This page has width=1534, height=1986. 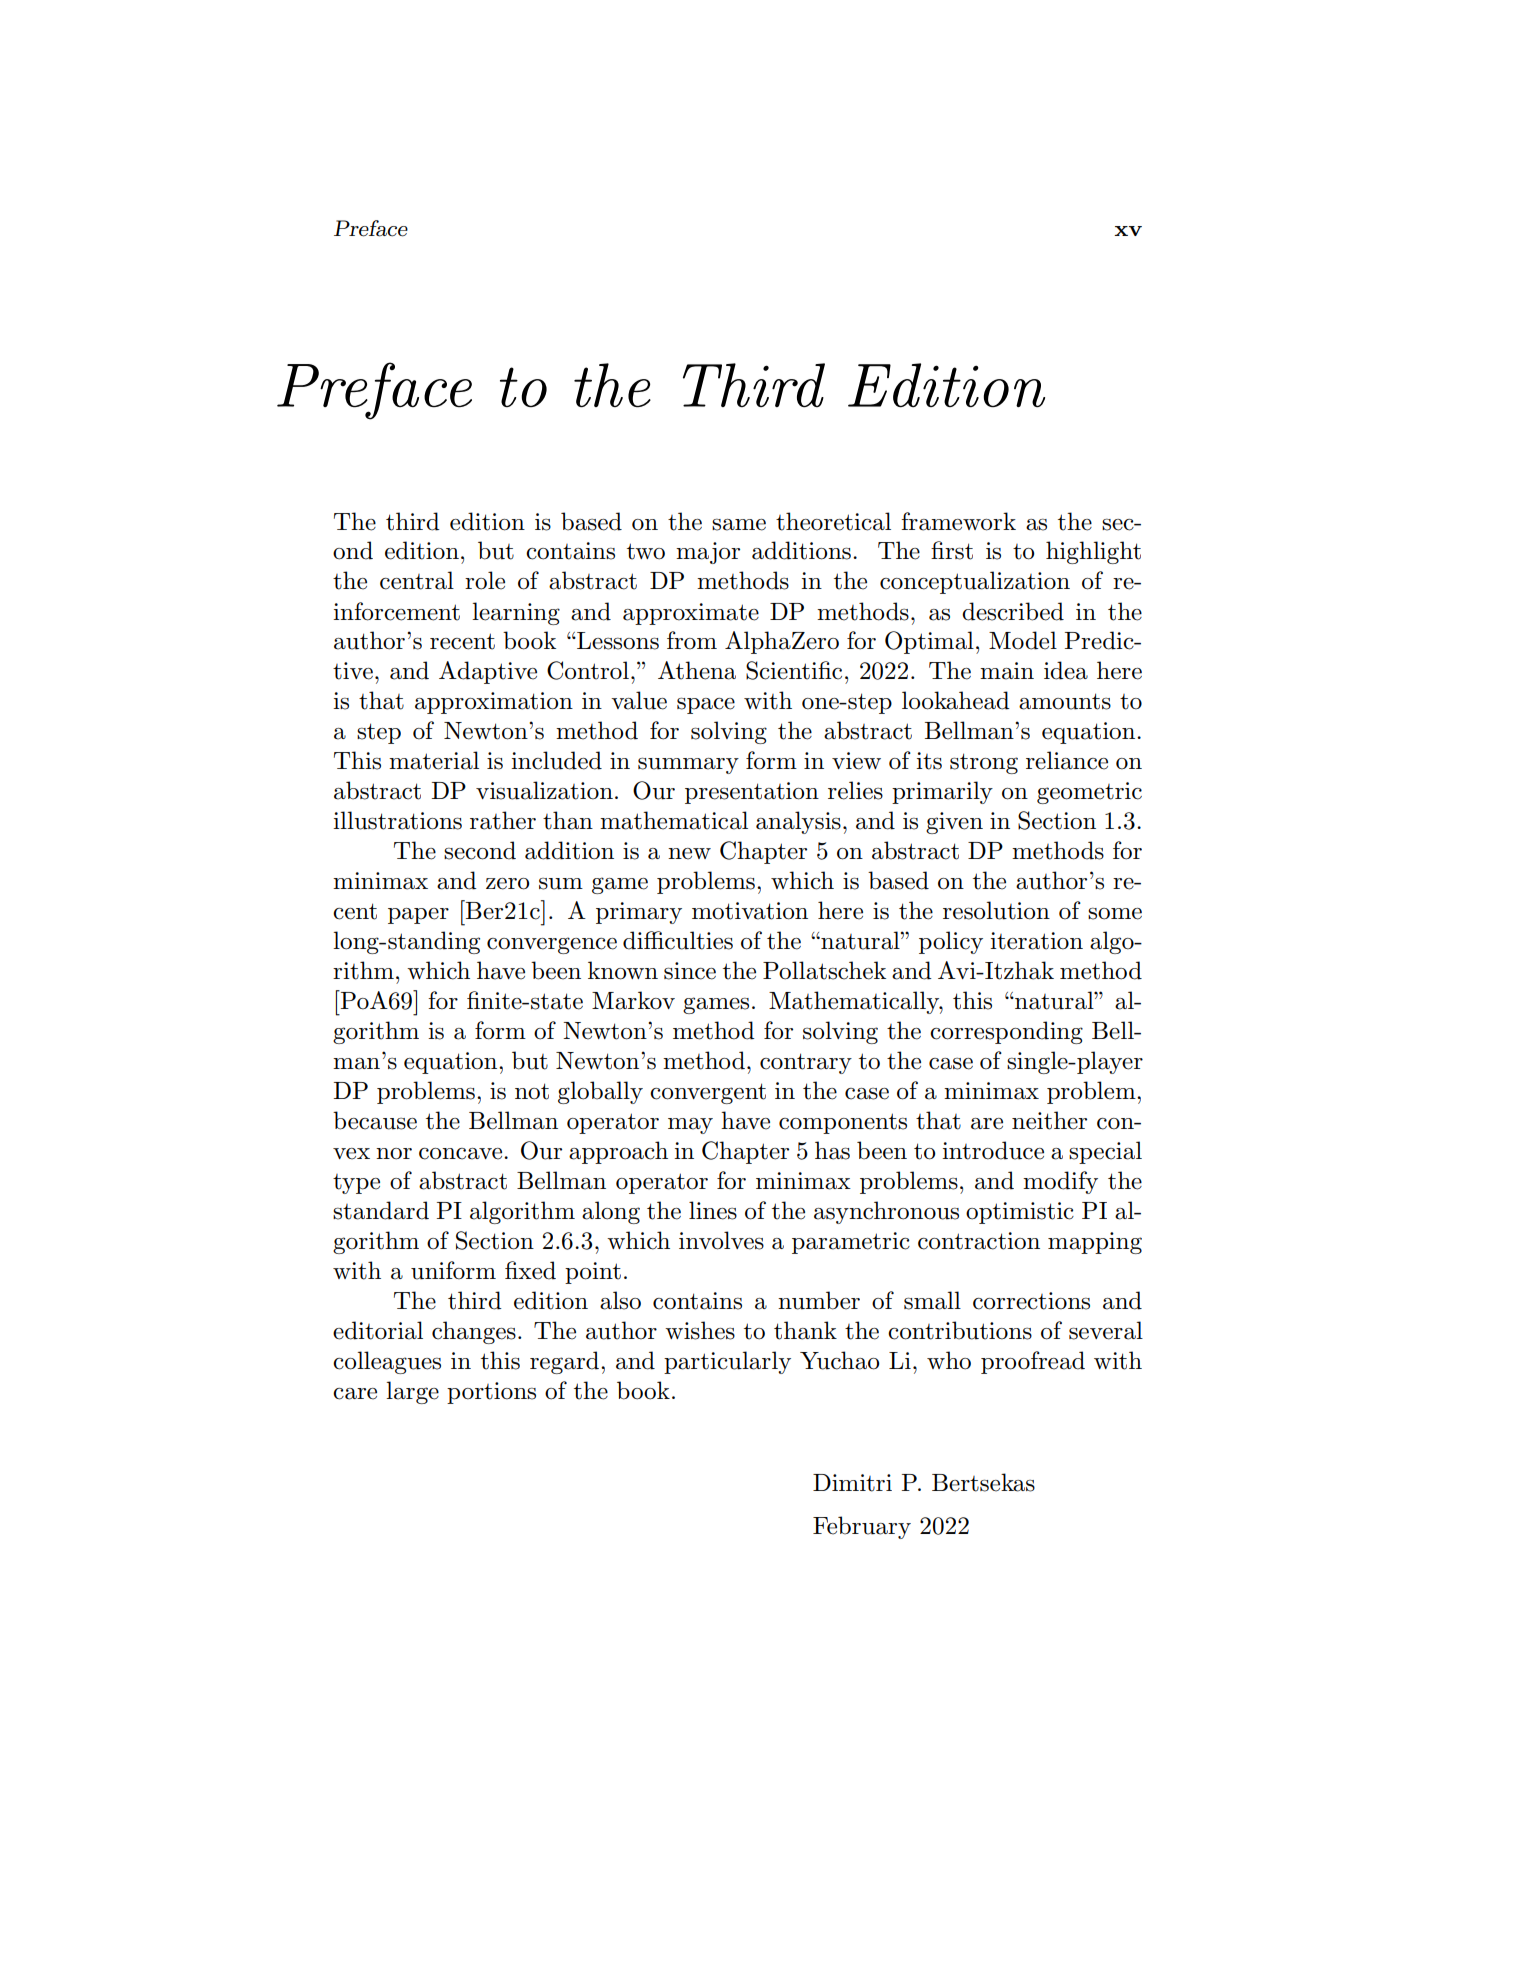 What do you see at coordinates (412, 1392) in the page?
I see `large` at bounding box center [412, 1392].
